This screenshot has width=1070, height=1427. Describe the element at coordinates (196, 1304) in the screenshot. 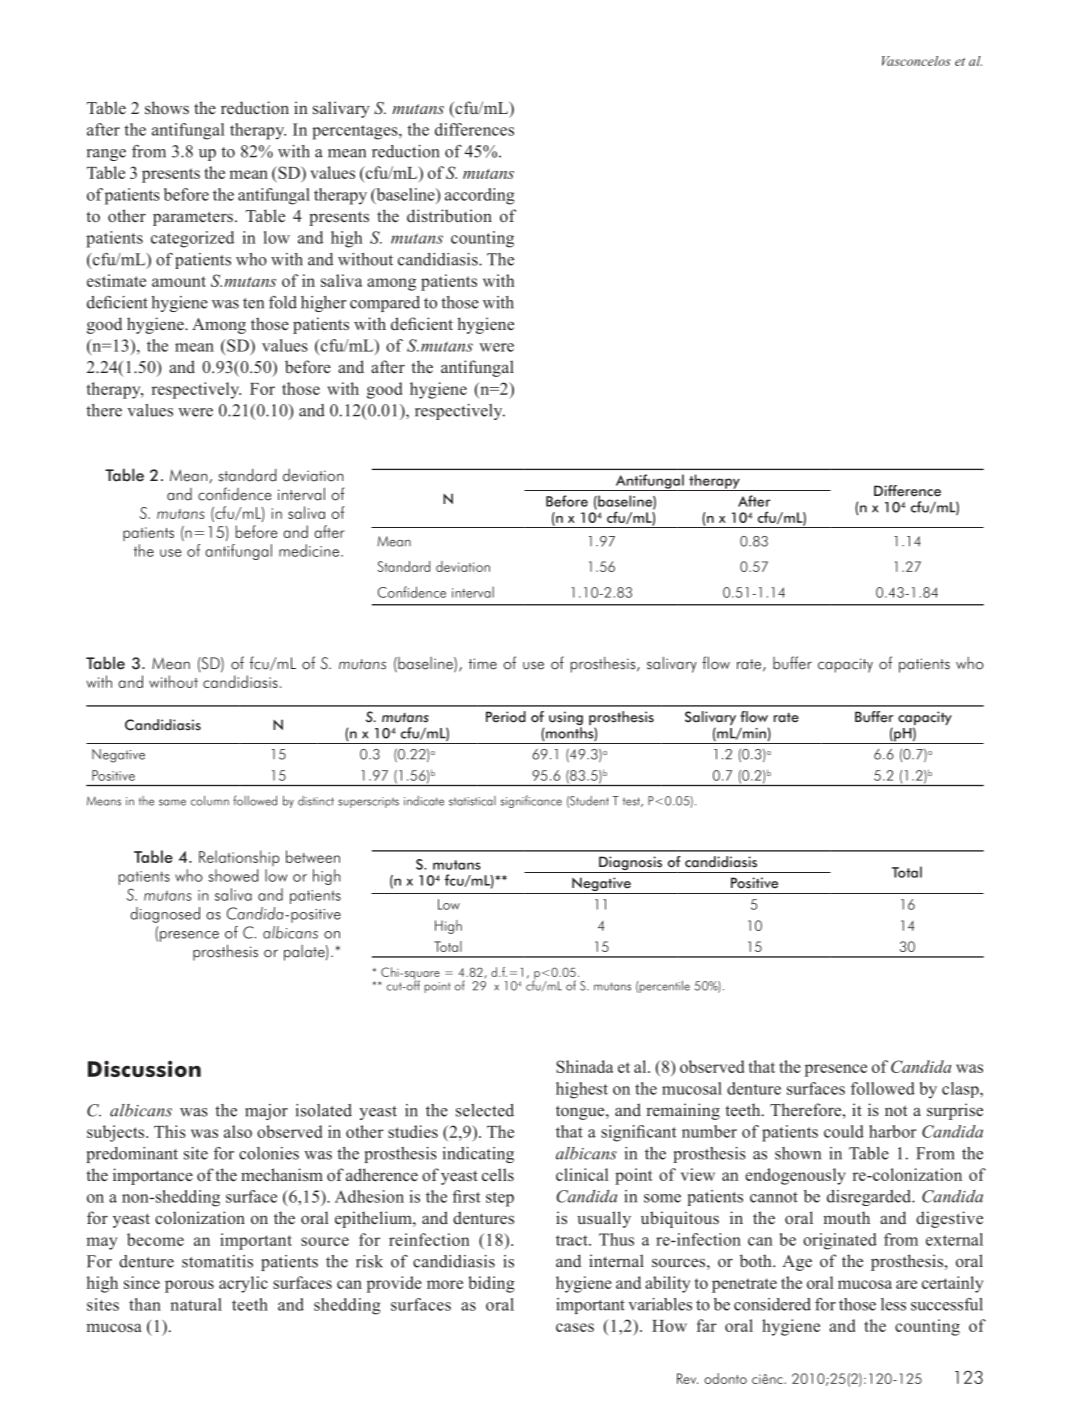

I see `natural` at that location.
